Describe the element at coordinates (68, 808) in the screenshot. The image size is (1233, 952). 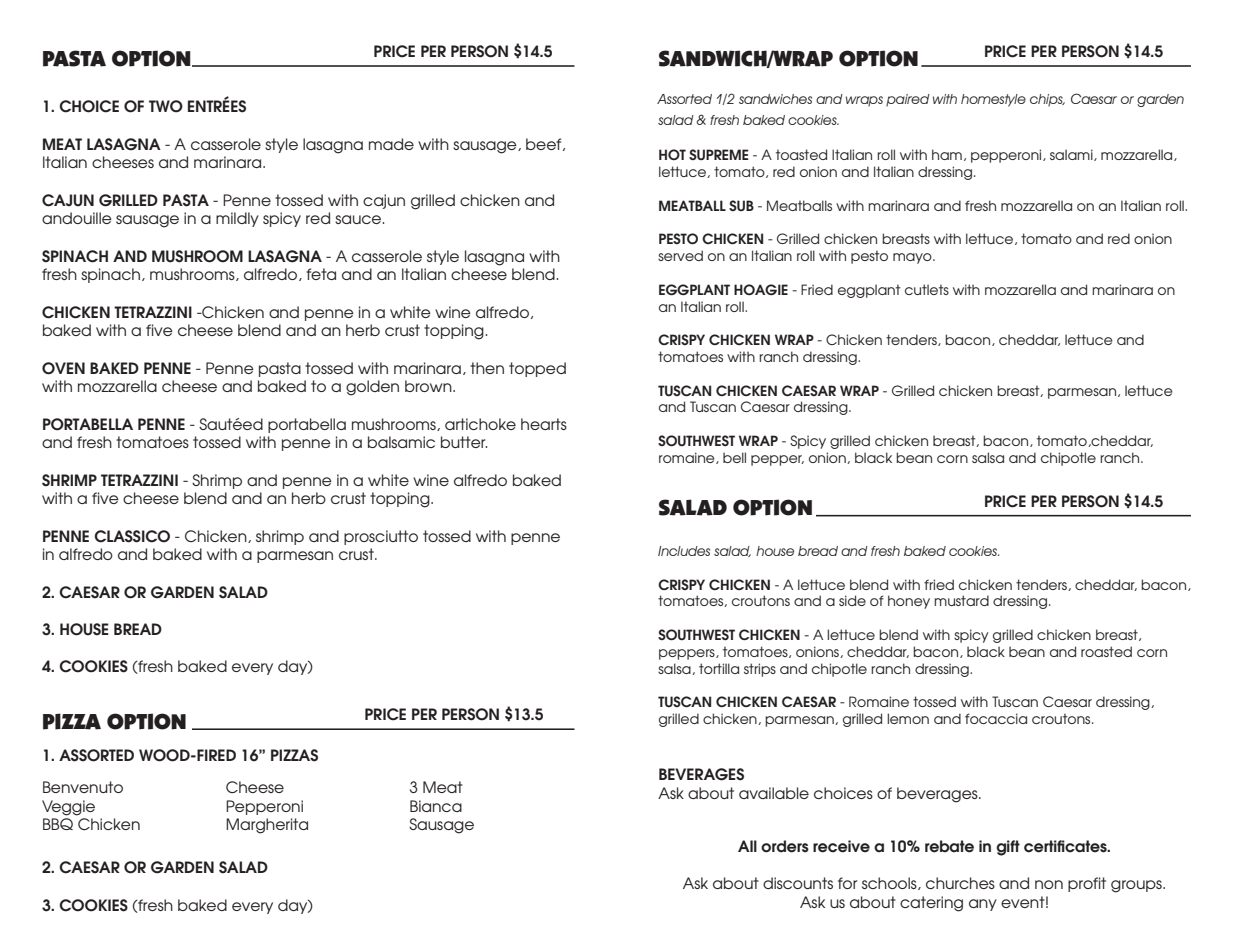
I see `Veggie` at that location.
